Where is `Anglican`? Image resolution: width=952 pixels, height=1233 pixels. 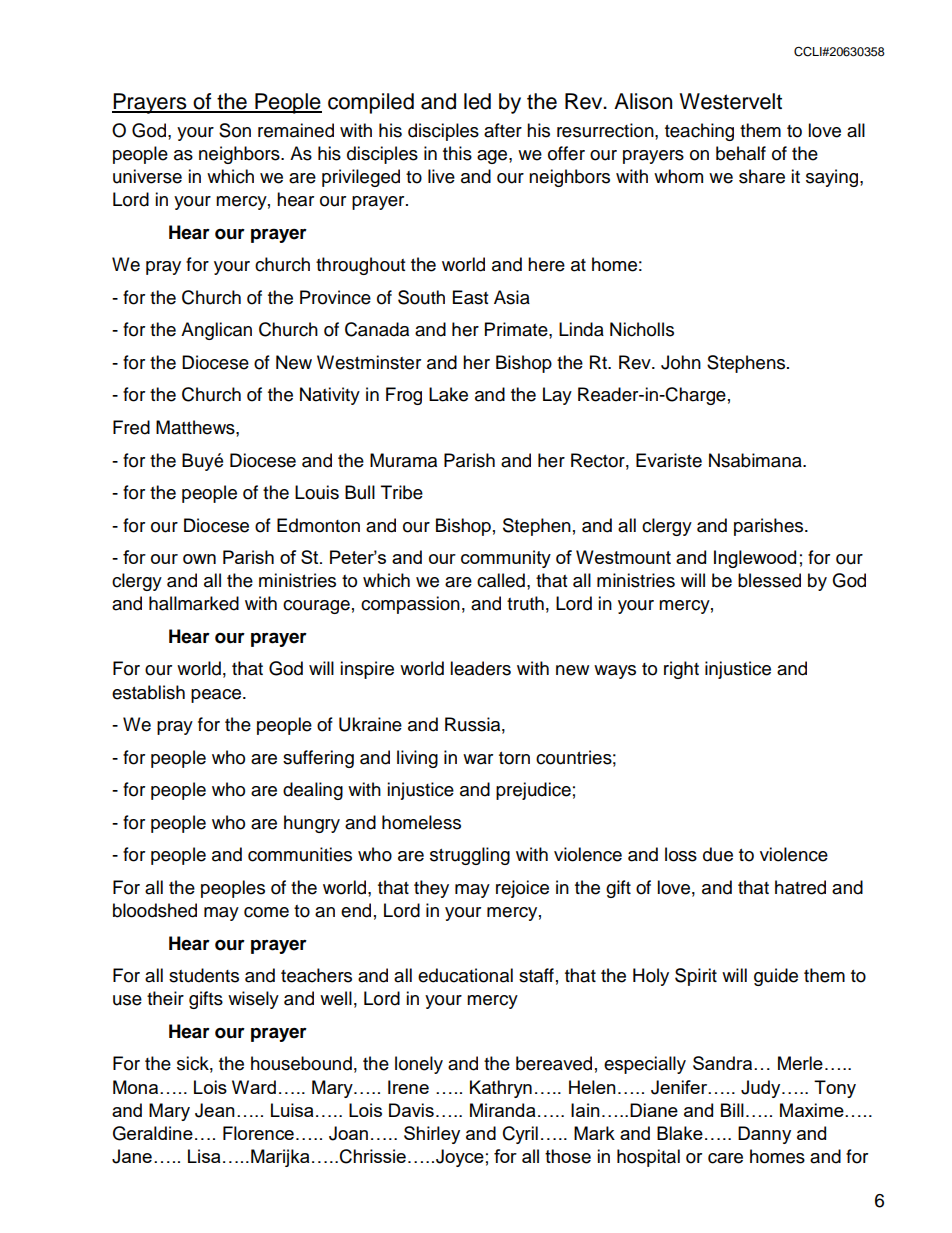 Anglican is located at coordinates (216, 331).
